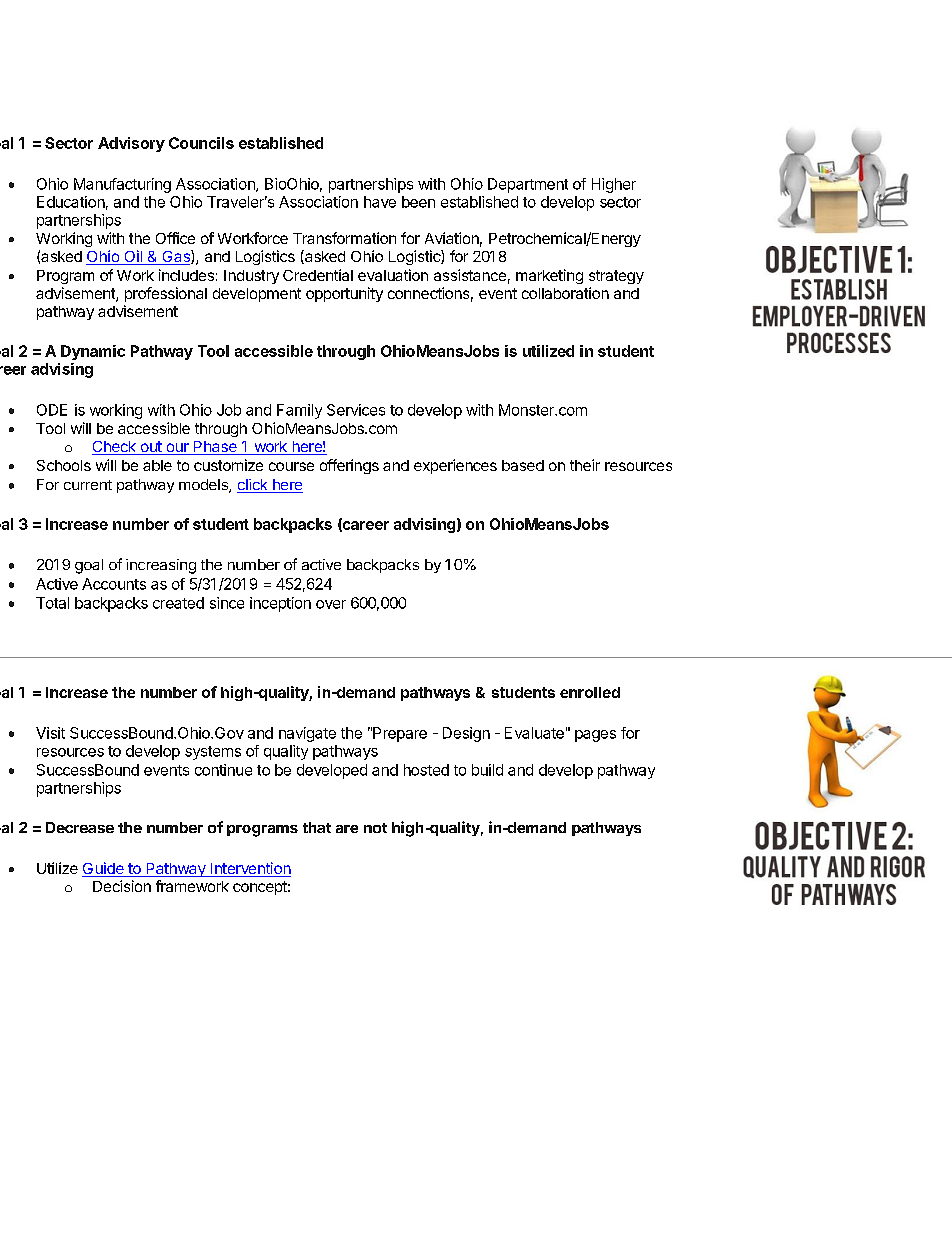 Image resolution: width=952 pixels, height=1233 pixels. Describe the element at coordinates (528, 185) in the image. I see `Department` at that location.
